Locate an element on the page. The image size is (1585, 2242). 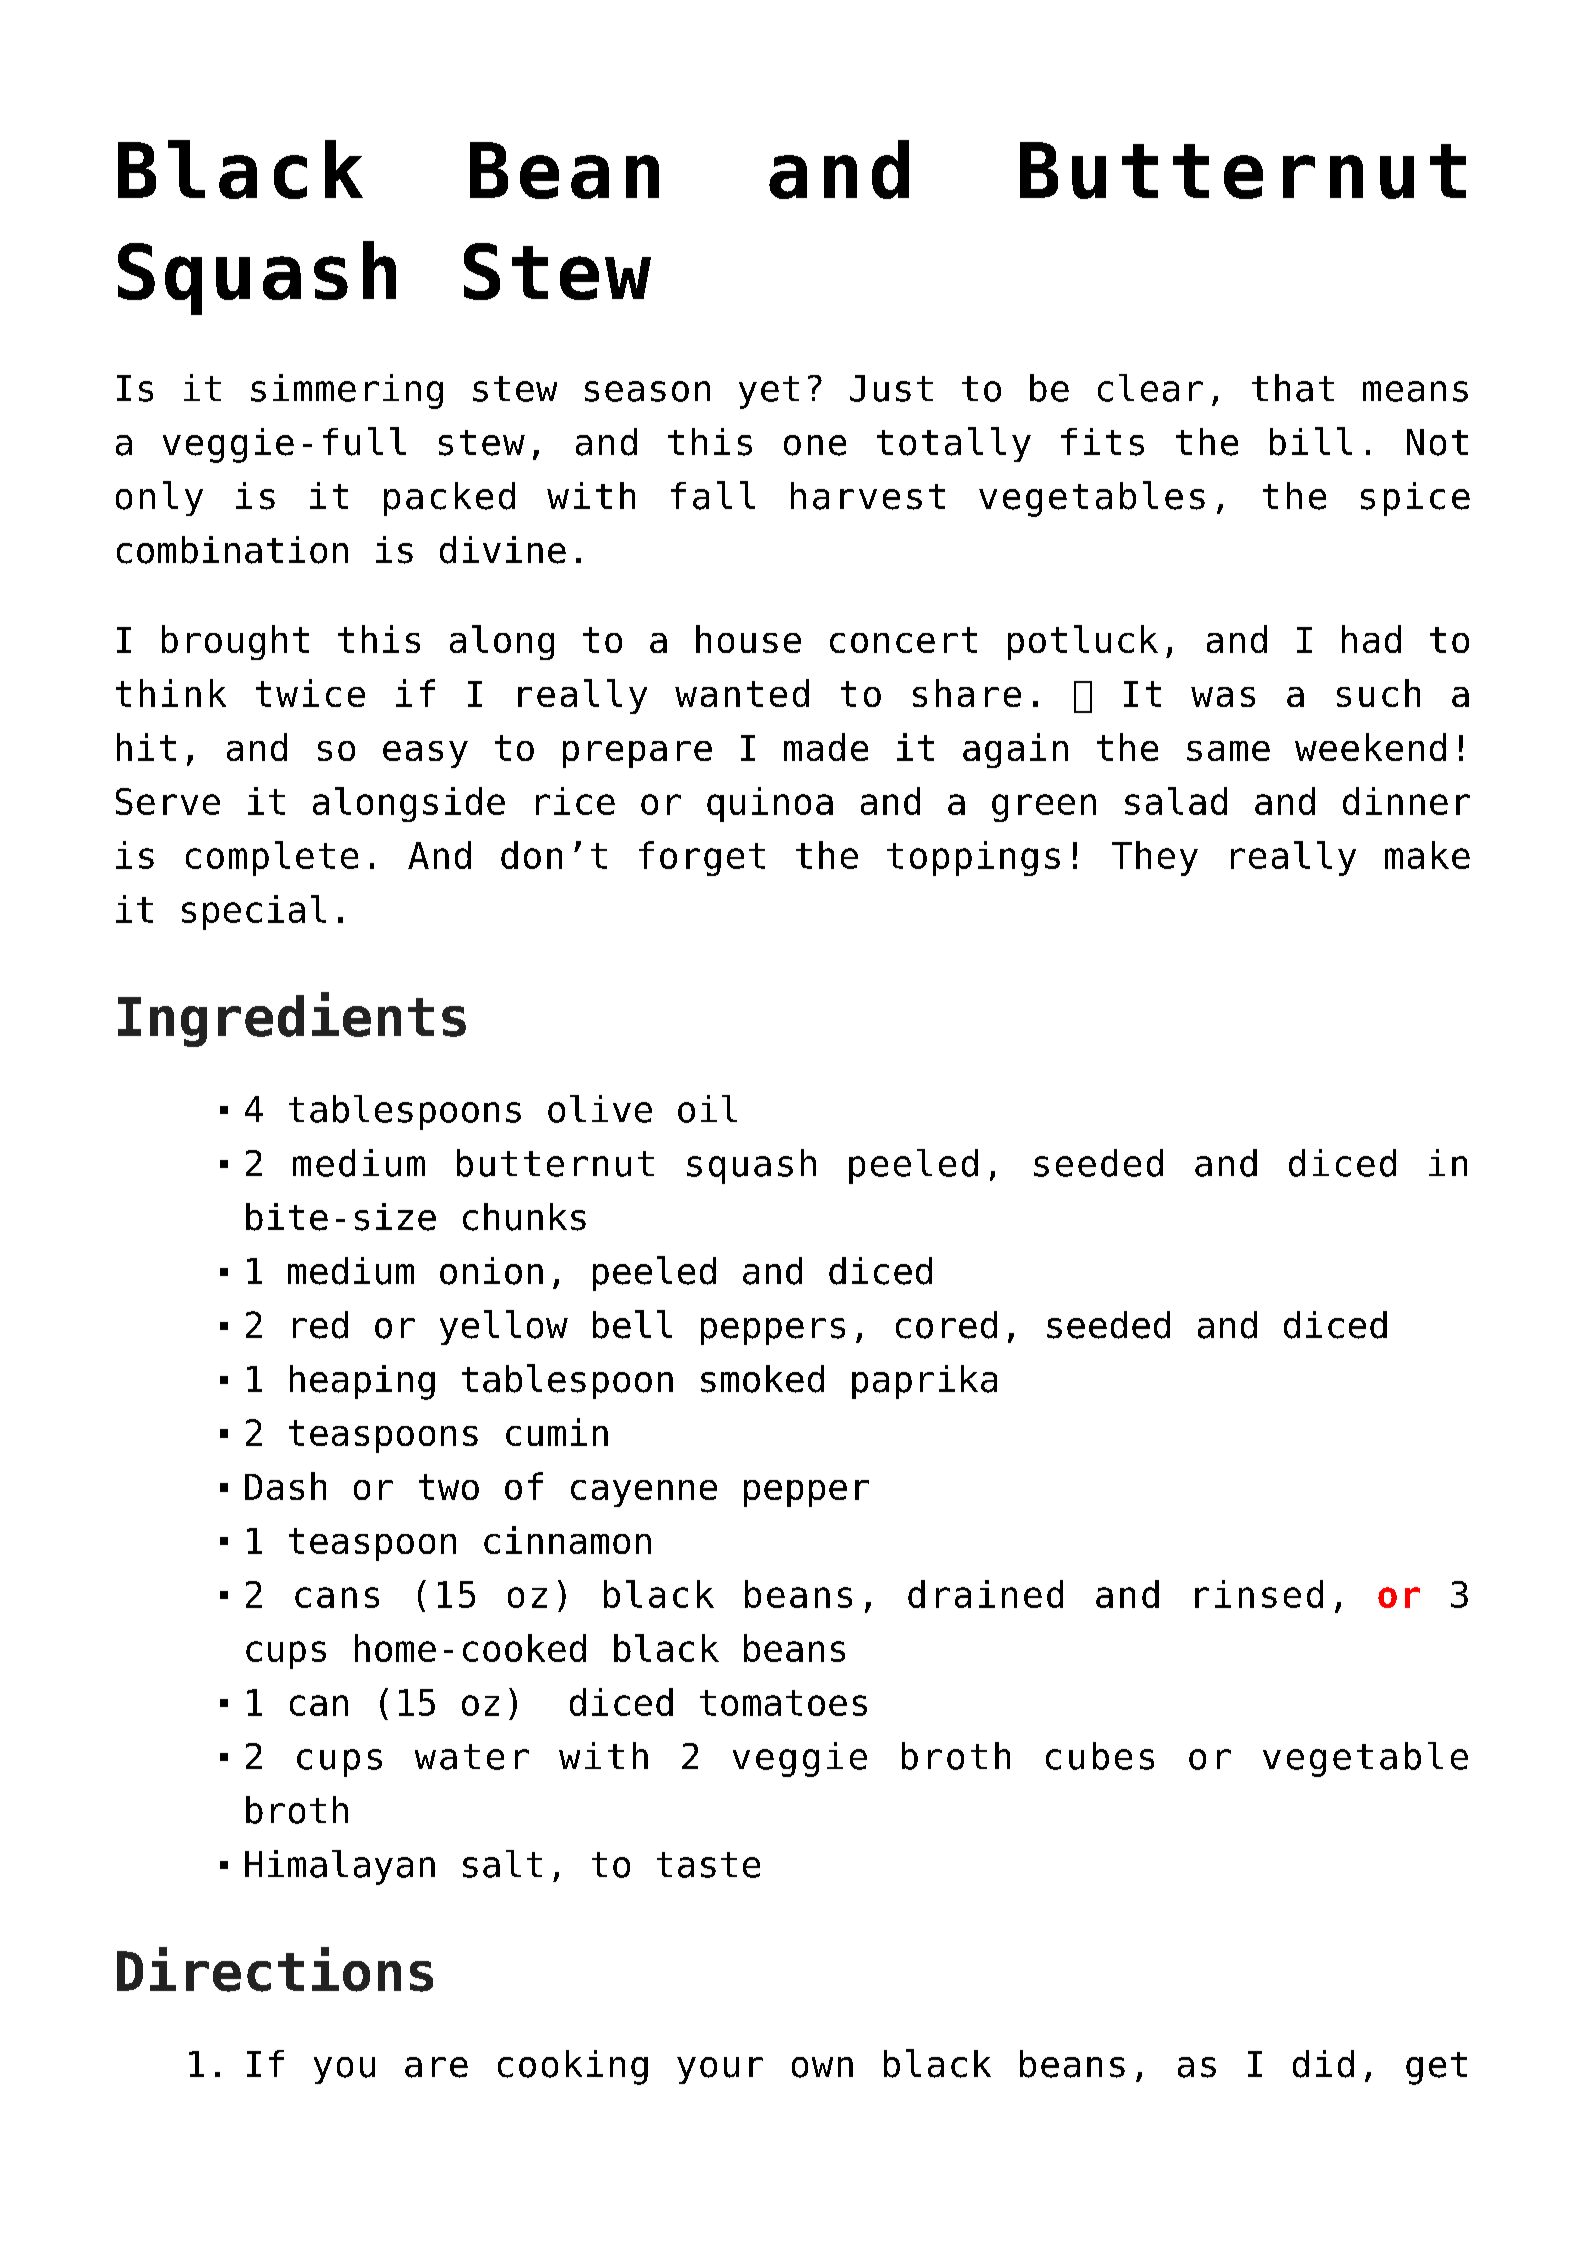
smoked is located at coordinates (762, 1379).
